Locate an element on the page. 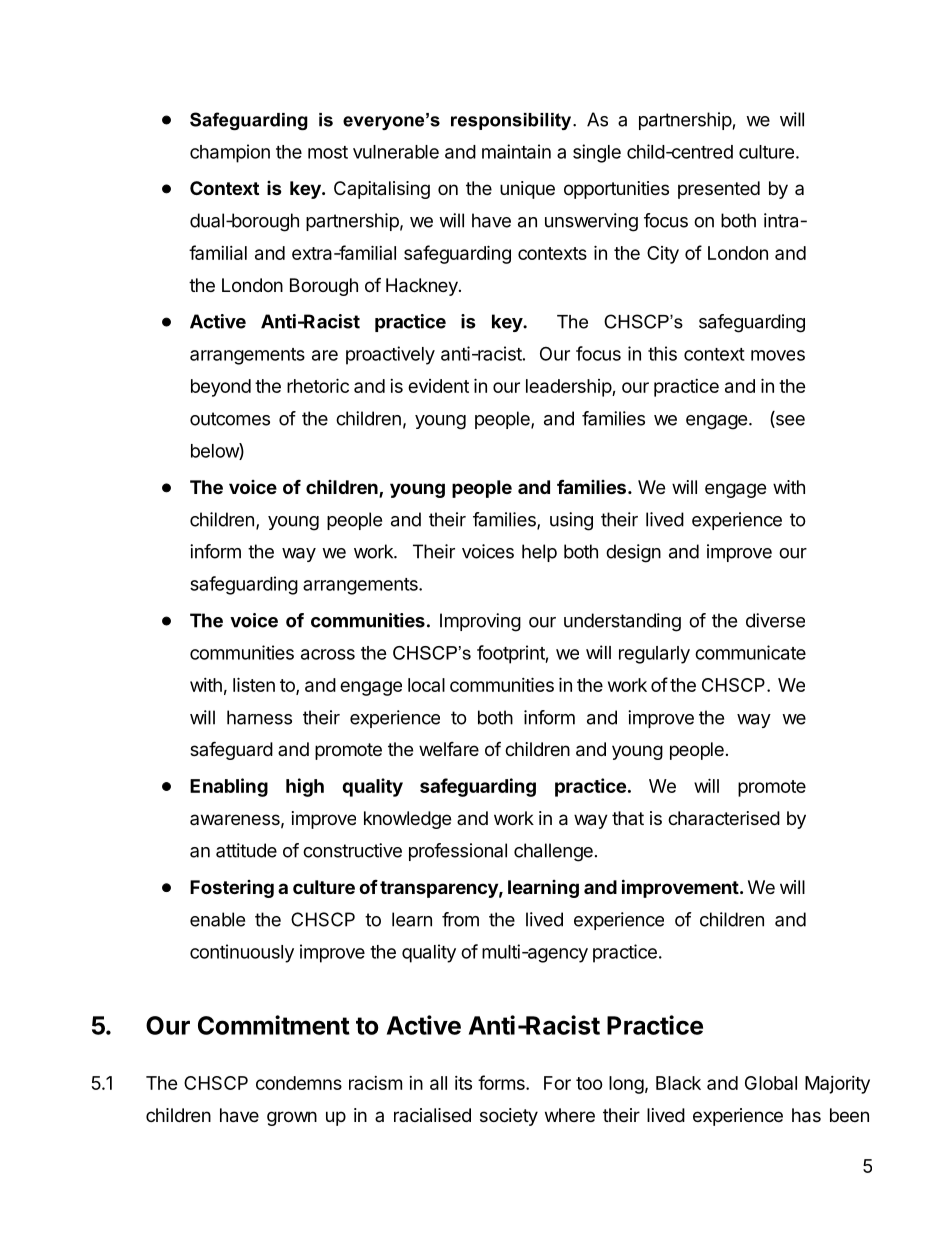 The height and width of the document is (1233, 952). outcomes is located at coordinates (230, 419).
